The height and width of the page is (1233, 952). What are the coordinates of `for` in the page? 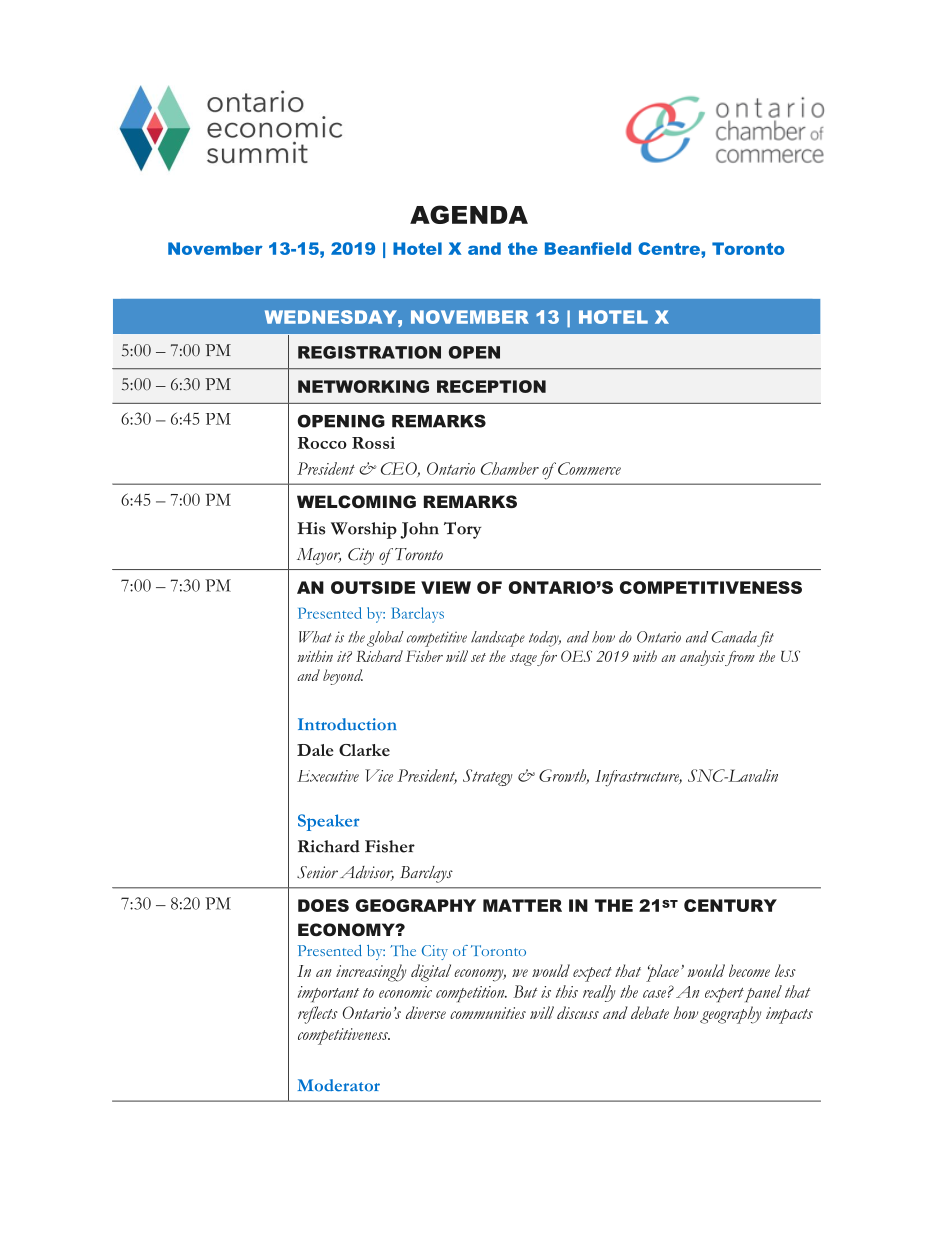 It's located at (547, 658).
